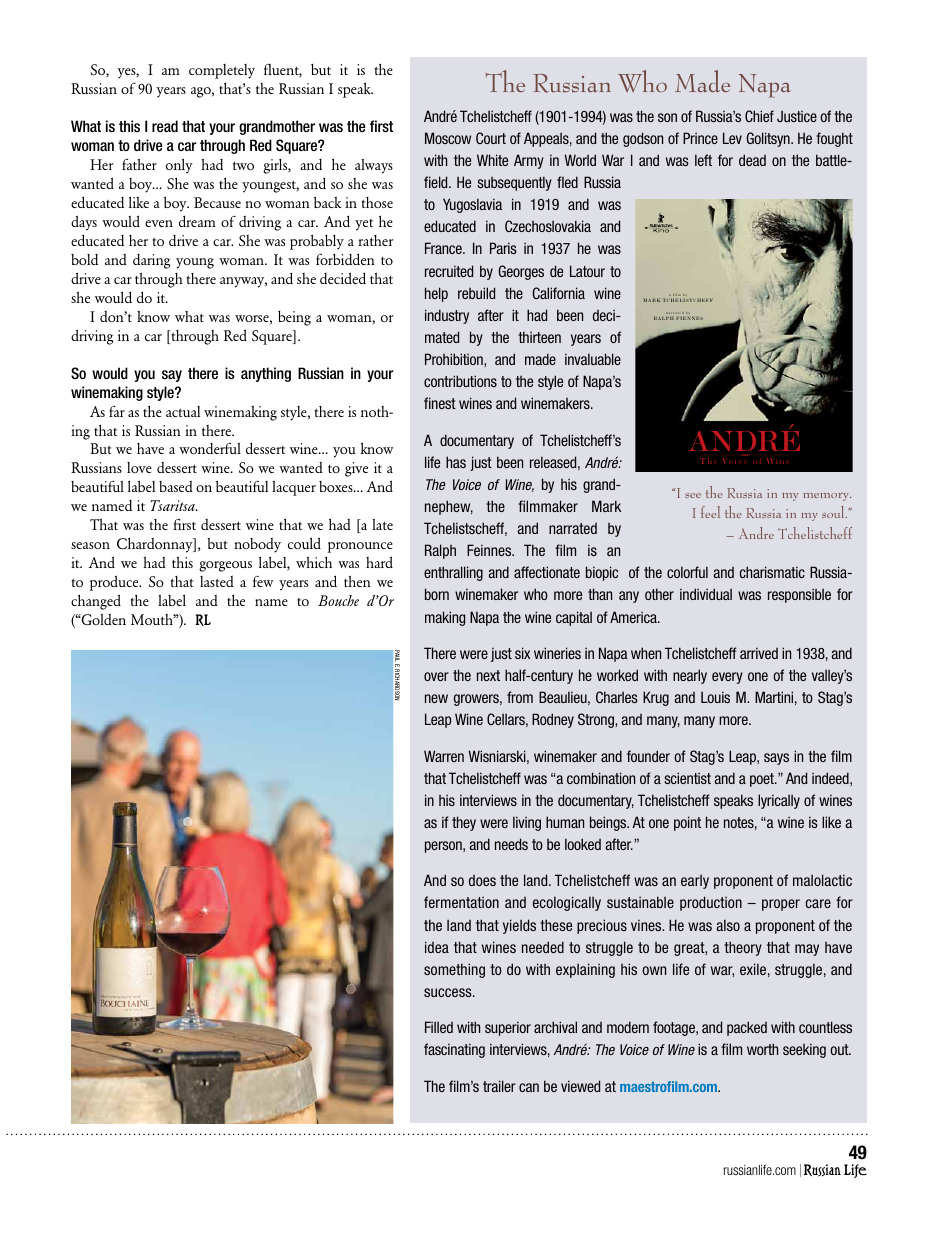 This image has width=952, height=1237. Describe the element at coordinates (456, 462) in the image. I see `has` at that location.
